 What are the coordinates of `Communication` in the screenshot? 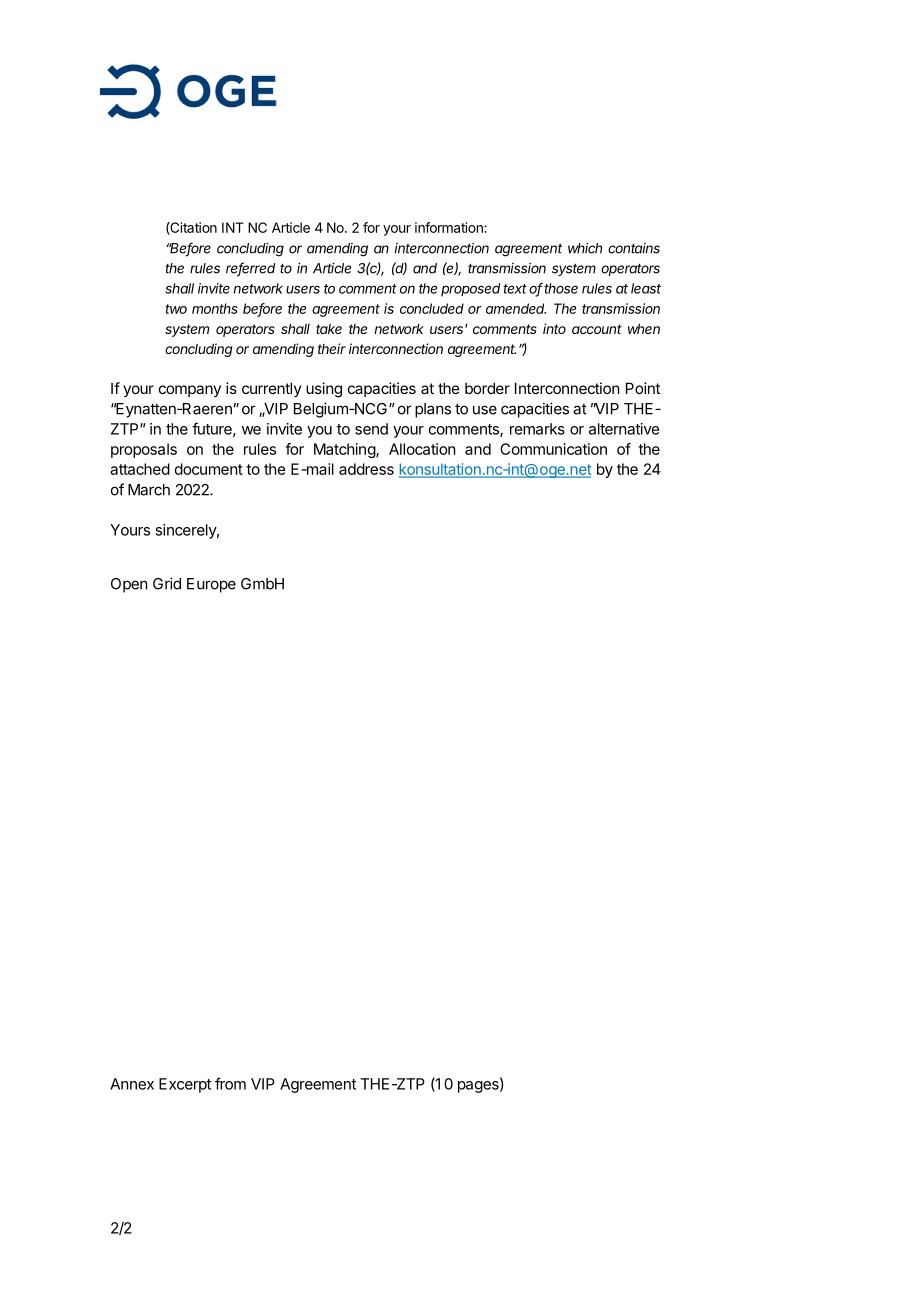 It's located at (553, 449).
